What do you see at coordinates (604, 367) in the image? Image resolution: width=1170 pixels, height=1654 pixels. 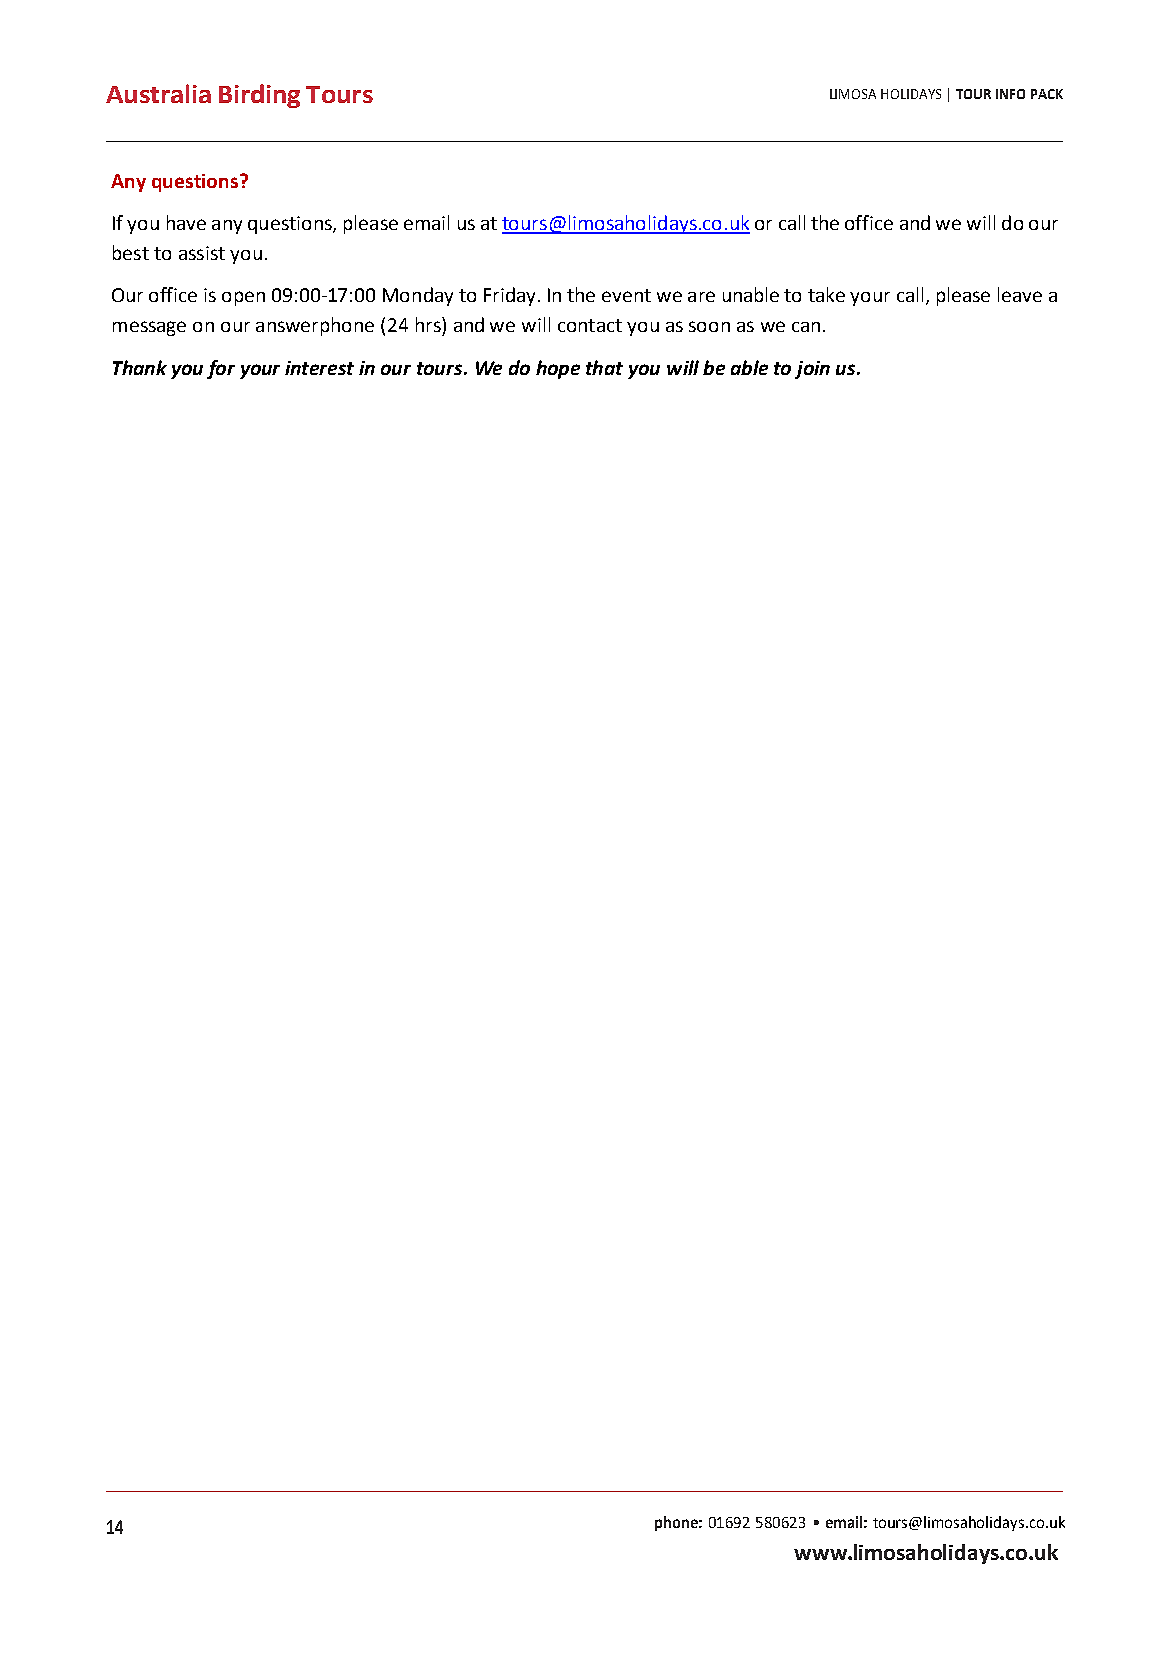 I see `that` at bounding box center [604, 367].
